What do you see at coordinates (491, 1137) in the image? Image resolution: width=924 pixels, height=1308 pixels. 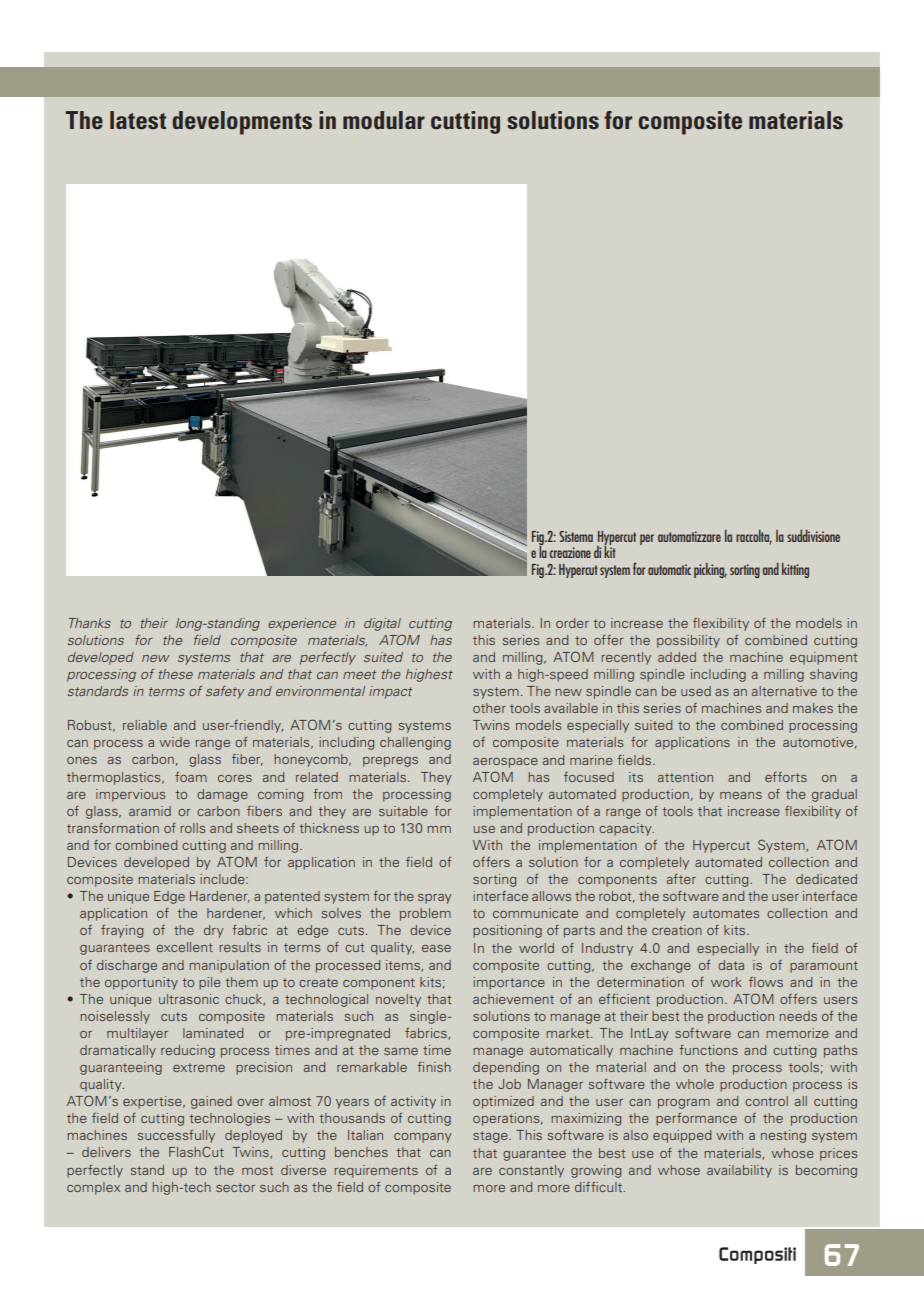 I see `stage` at bounding box center [491, 1137].
